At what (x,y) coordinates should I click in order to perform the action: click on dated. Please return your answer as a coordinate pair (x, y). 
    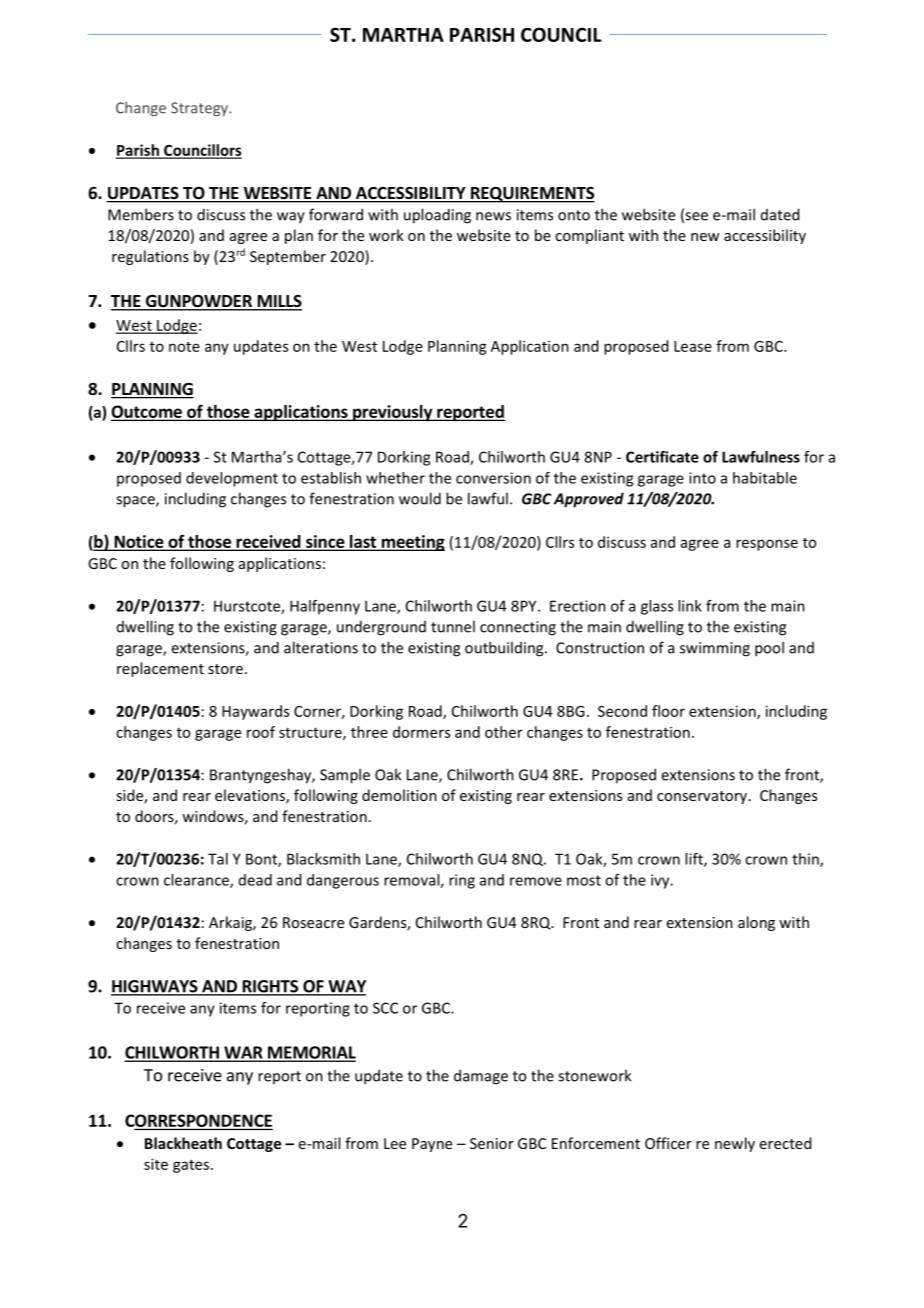
    Looking at the image, I should click on (780, 214).
